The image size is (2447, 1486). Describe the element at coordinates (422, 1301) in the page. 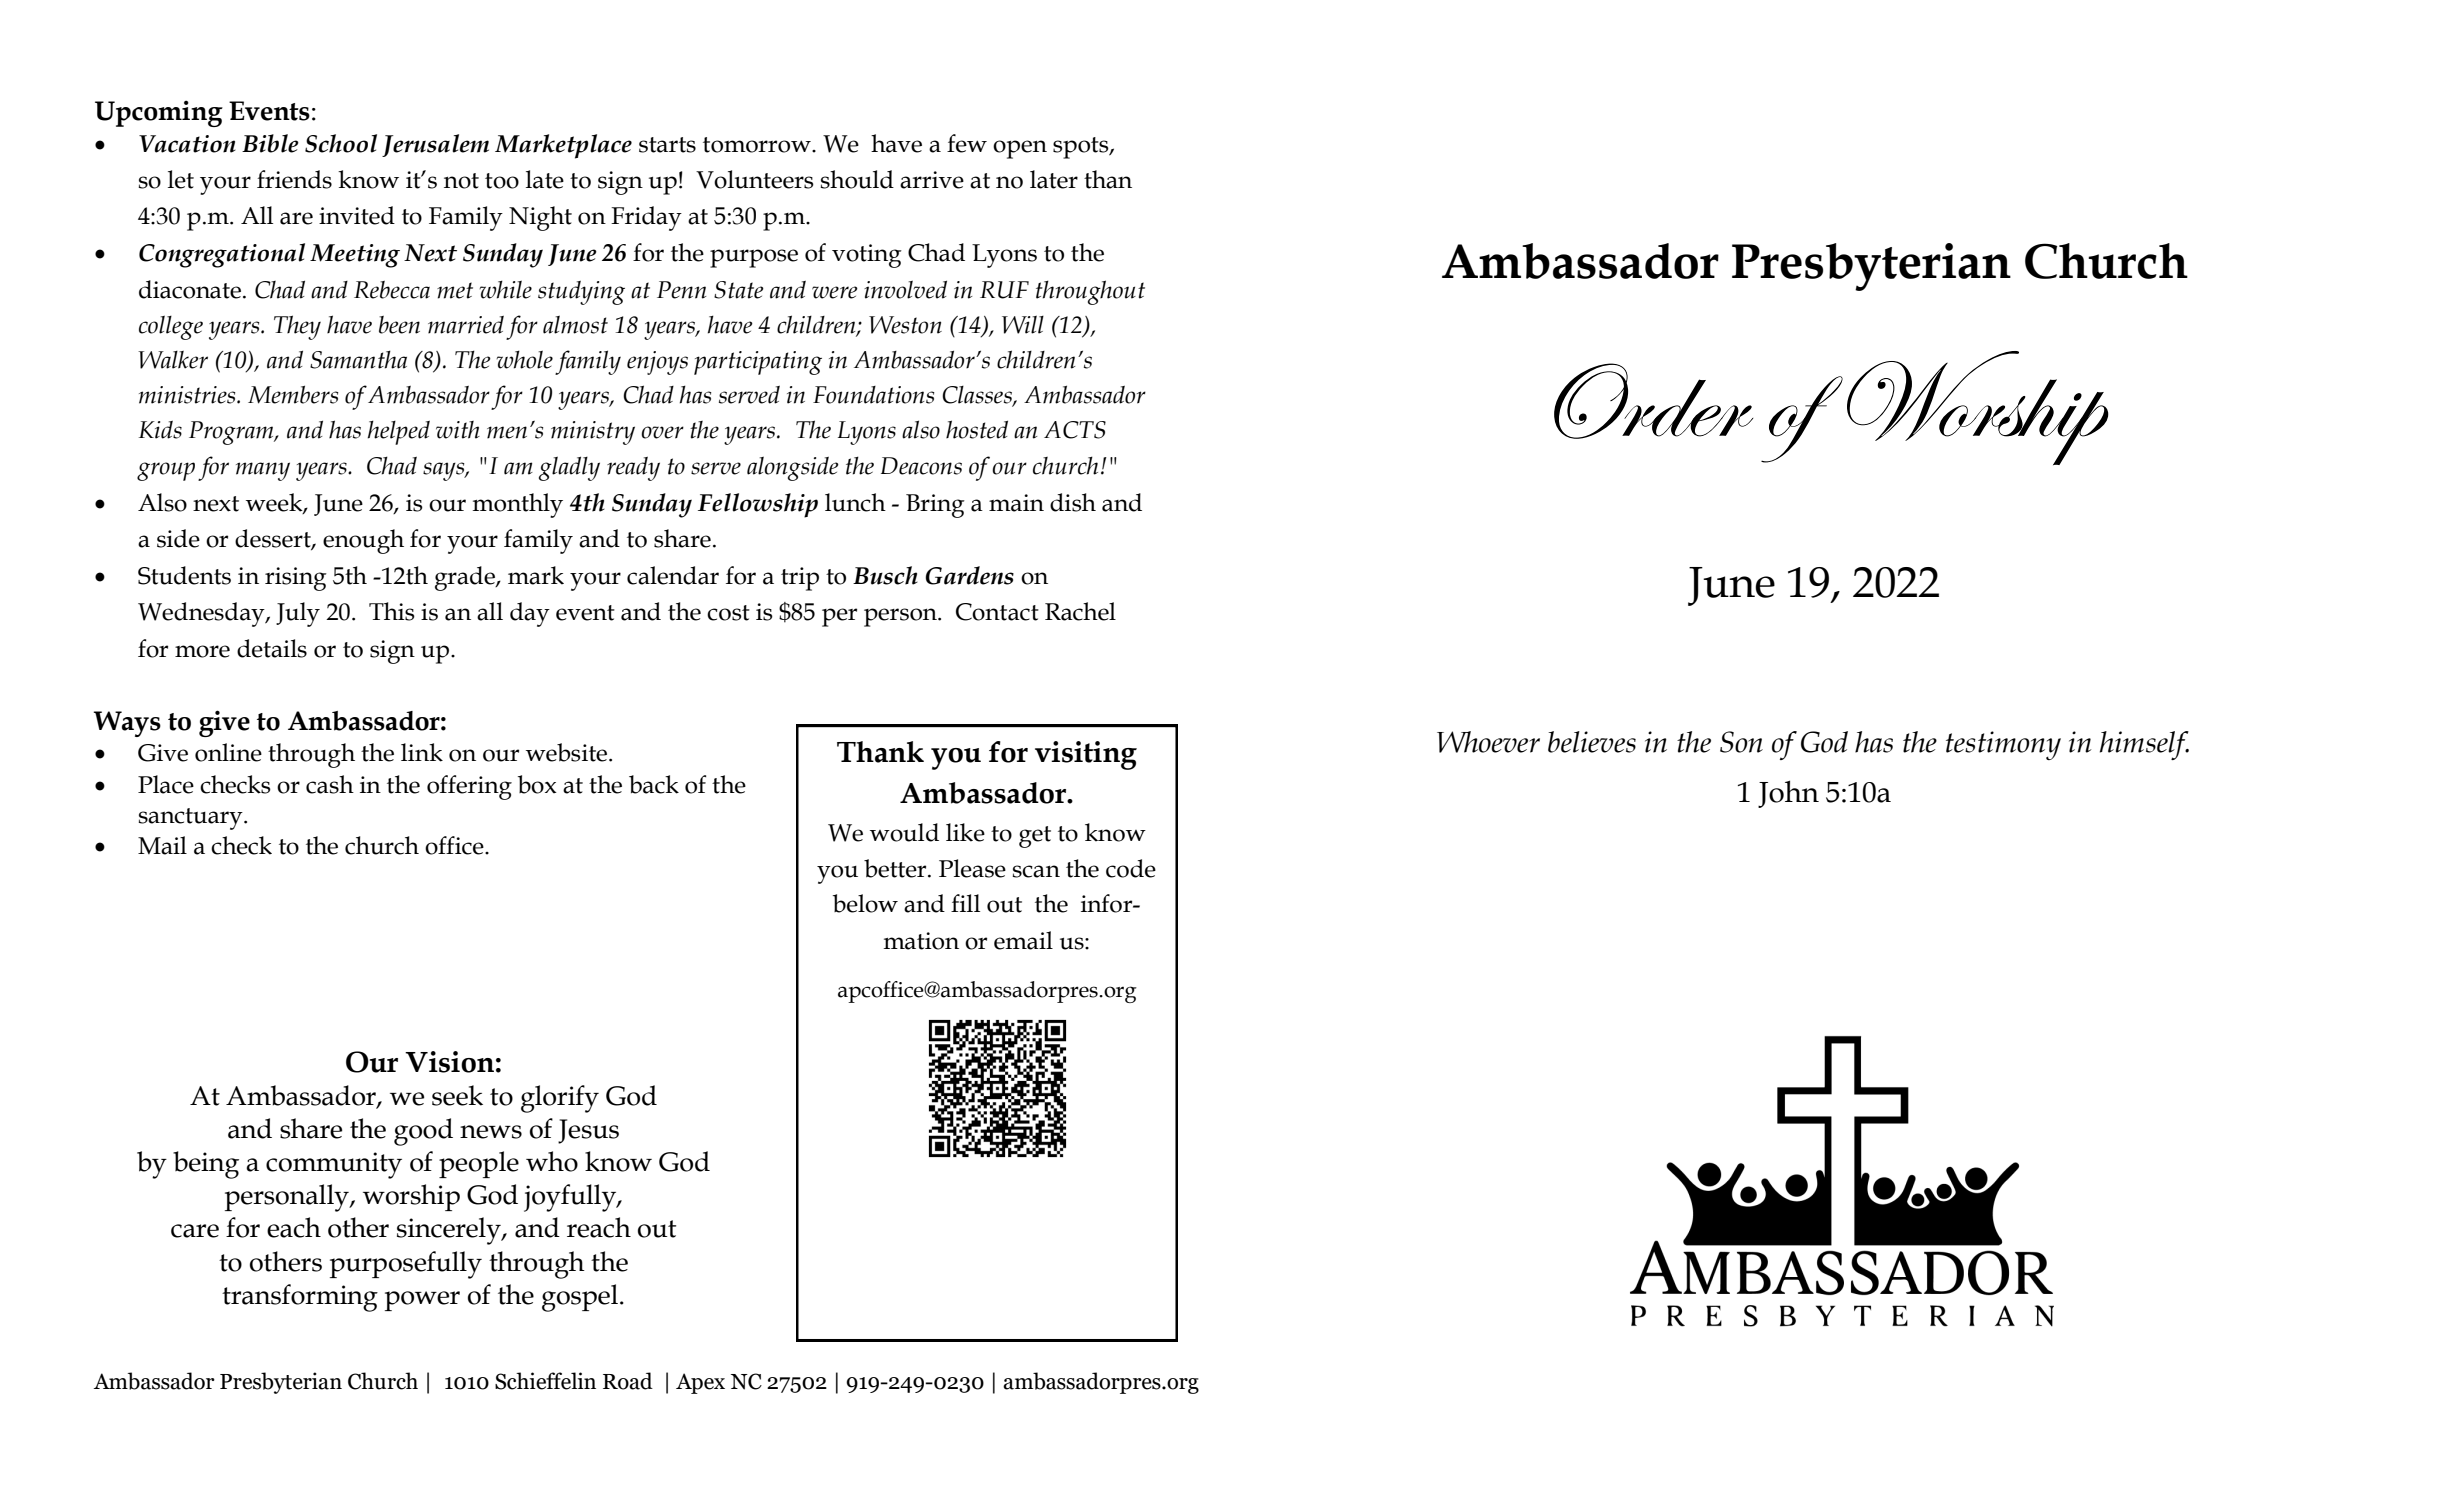

I see `power` at that location.
